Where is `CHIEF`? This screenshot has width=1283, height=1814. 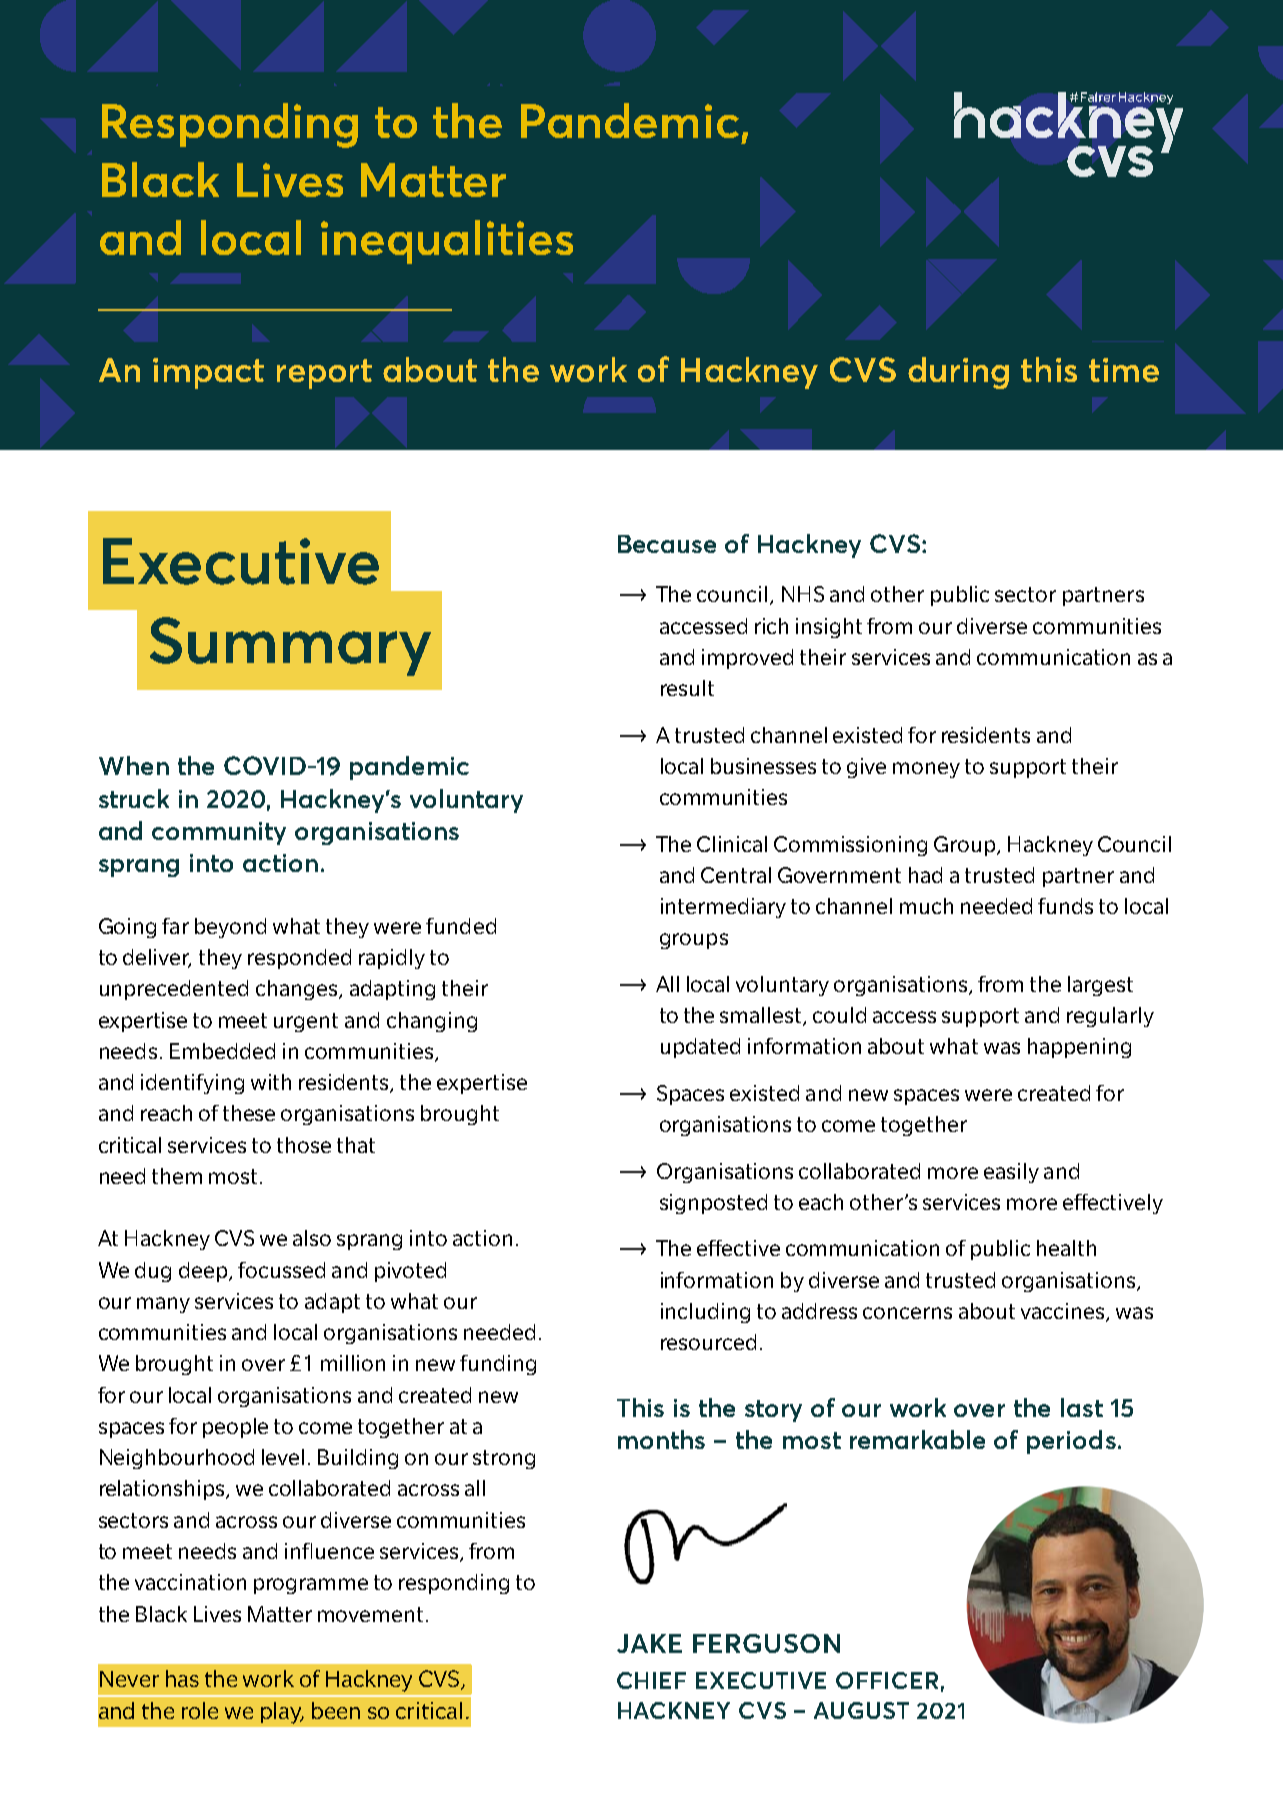 CHIEF is located at coordinates (651, 1680).
